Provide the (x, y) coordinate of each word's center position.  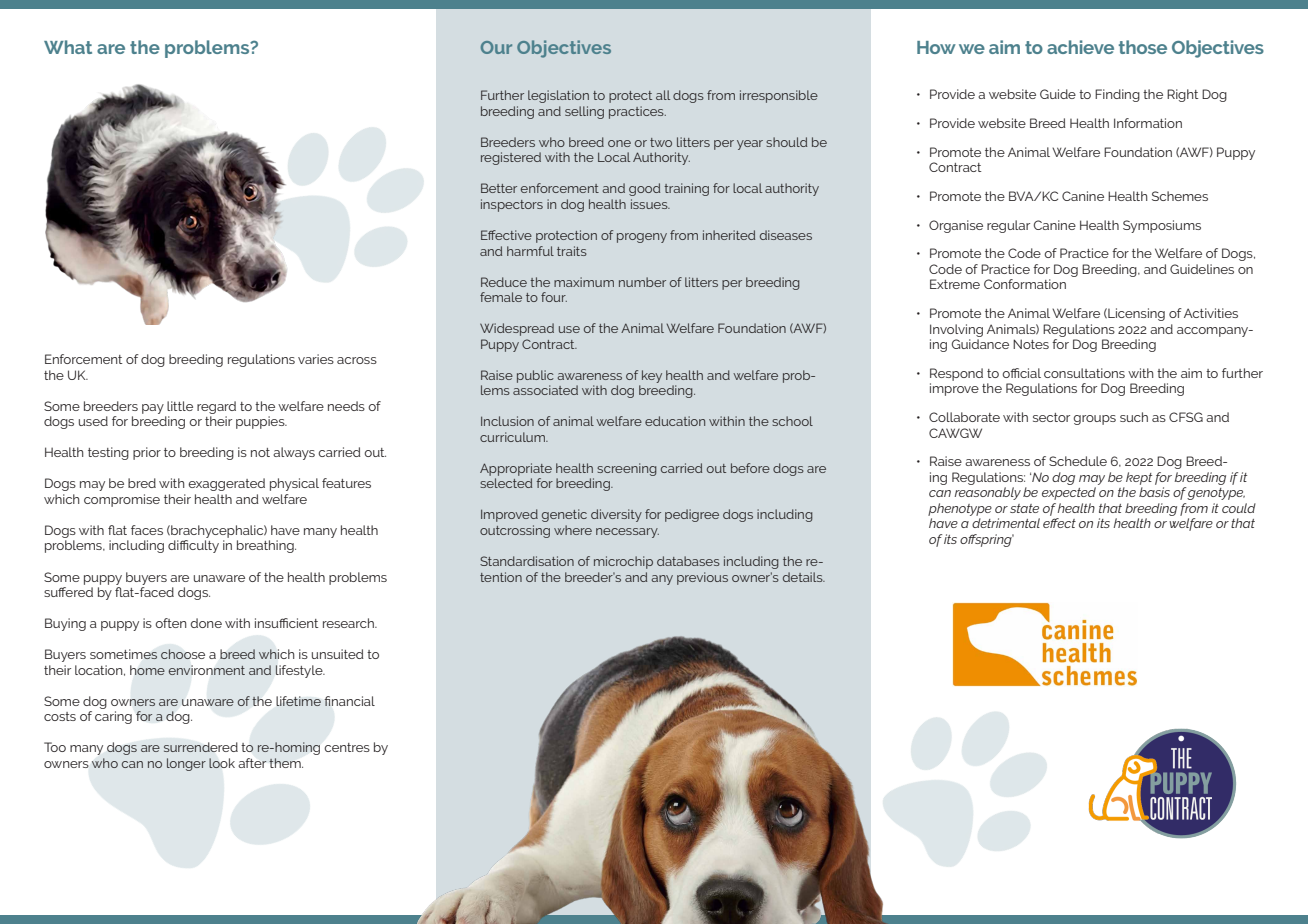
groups (1094, 420)
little (180, 406)
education (675, 421)
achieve (1080, 47)
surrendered (201, 747)
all (663, 95)
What (68, 47)
